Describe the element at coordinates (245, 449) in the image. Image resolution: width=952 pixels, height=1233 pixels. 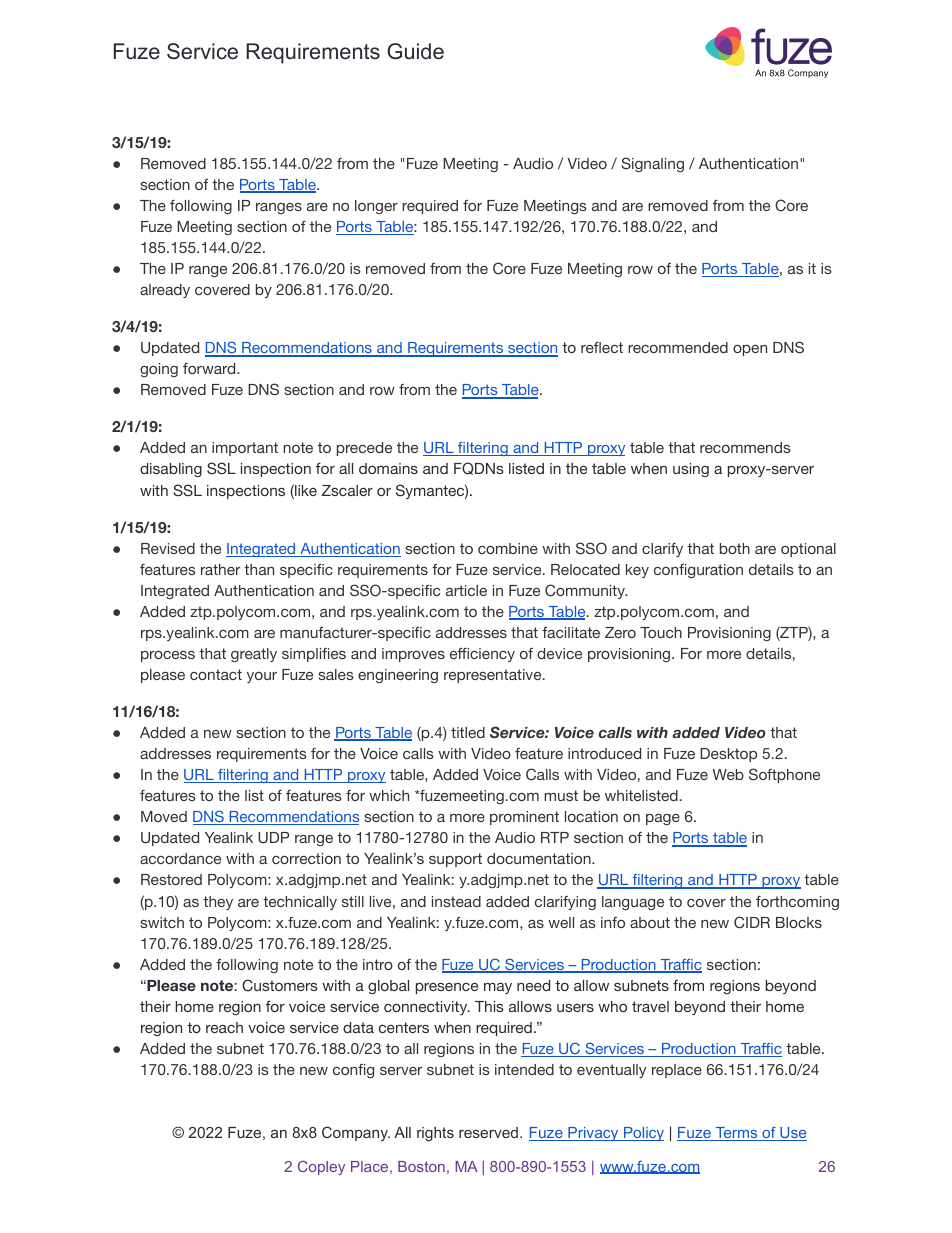
I see `important` at that location.
